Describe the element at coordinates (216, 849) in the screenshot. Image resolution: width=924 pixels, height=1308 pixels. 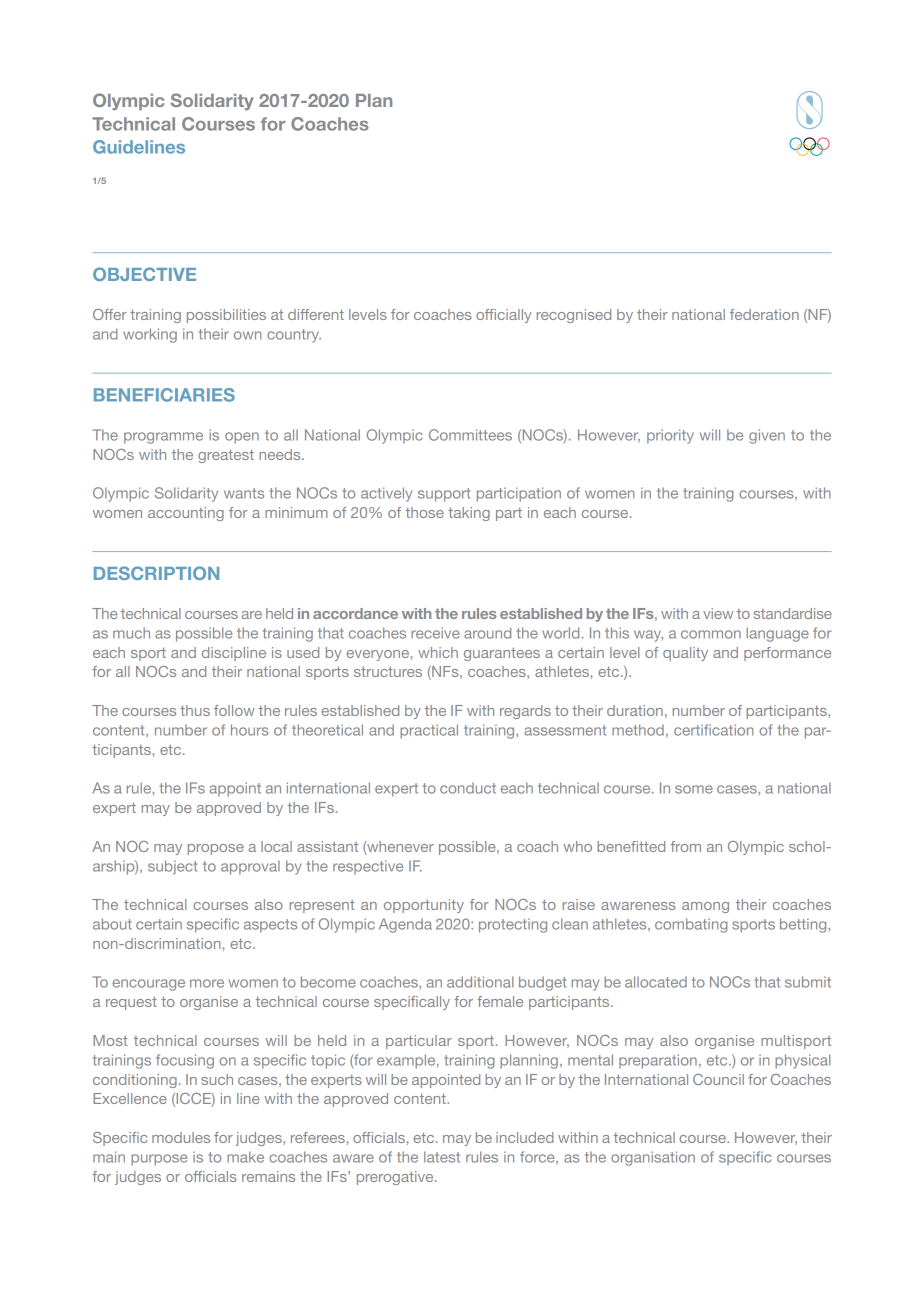
I see `propose` at that location.
